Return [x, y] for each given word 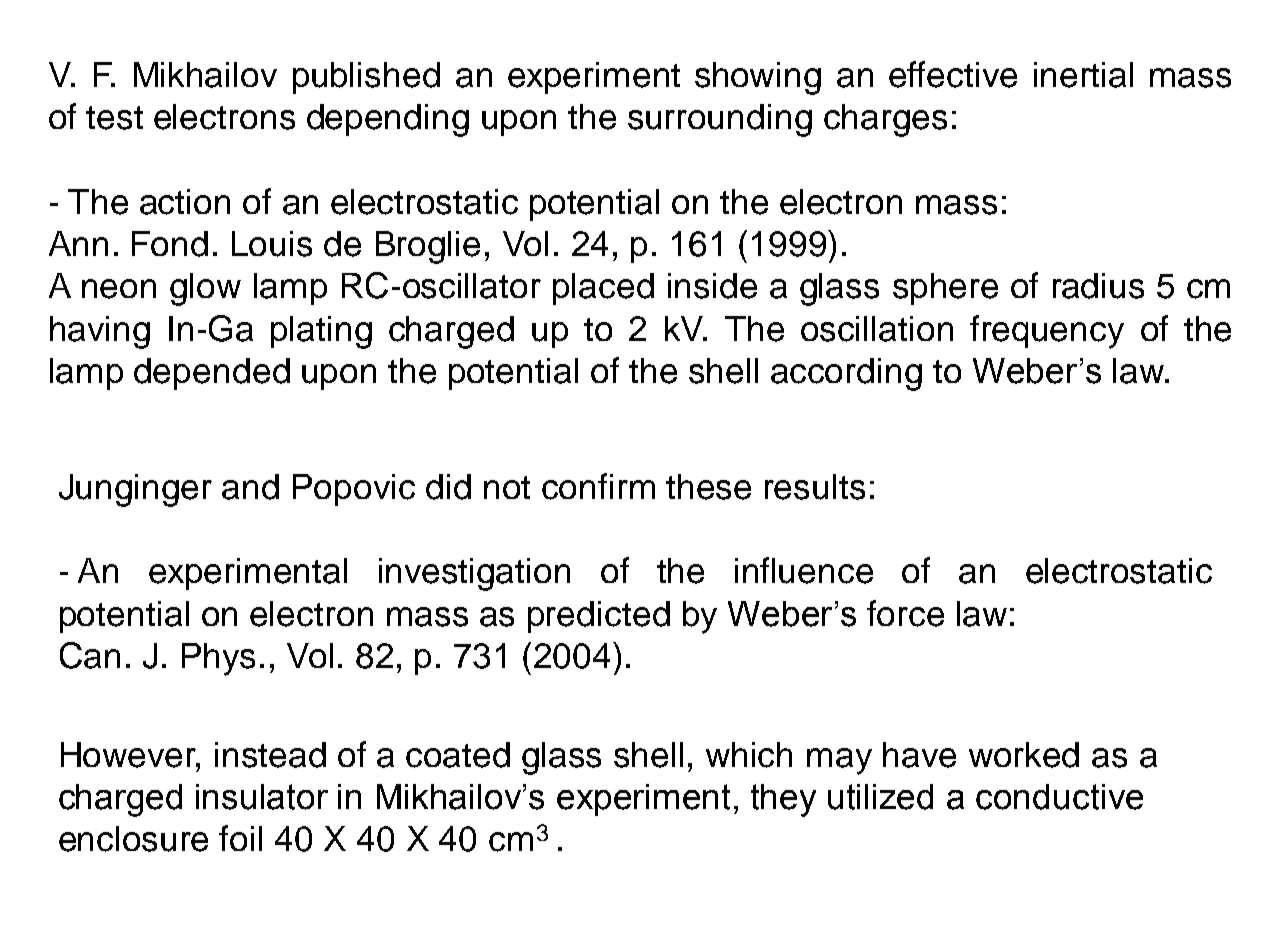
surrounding [720, 120]
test [114, 118]
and [250, 487]
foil [240, 838]
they [783, 800]
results [815, 487]
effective [953, 74]
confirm [598, 486]
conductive [1059, 797]
